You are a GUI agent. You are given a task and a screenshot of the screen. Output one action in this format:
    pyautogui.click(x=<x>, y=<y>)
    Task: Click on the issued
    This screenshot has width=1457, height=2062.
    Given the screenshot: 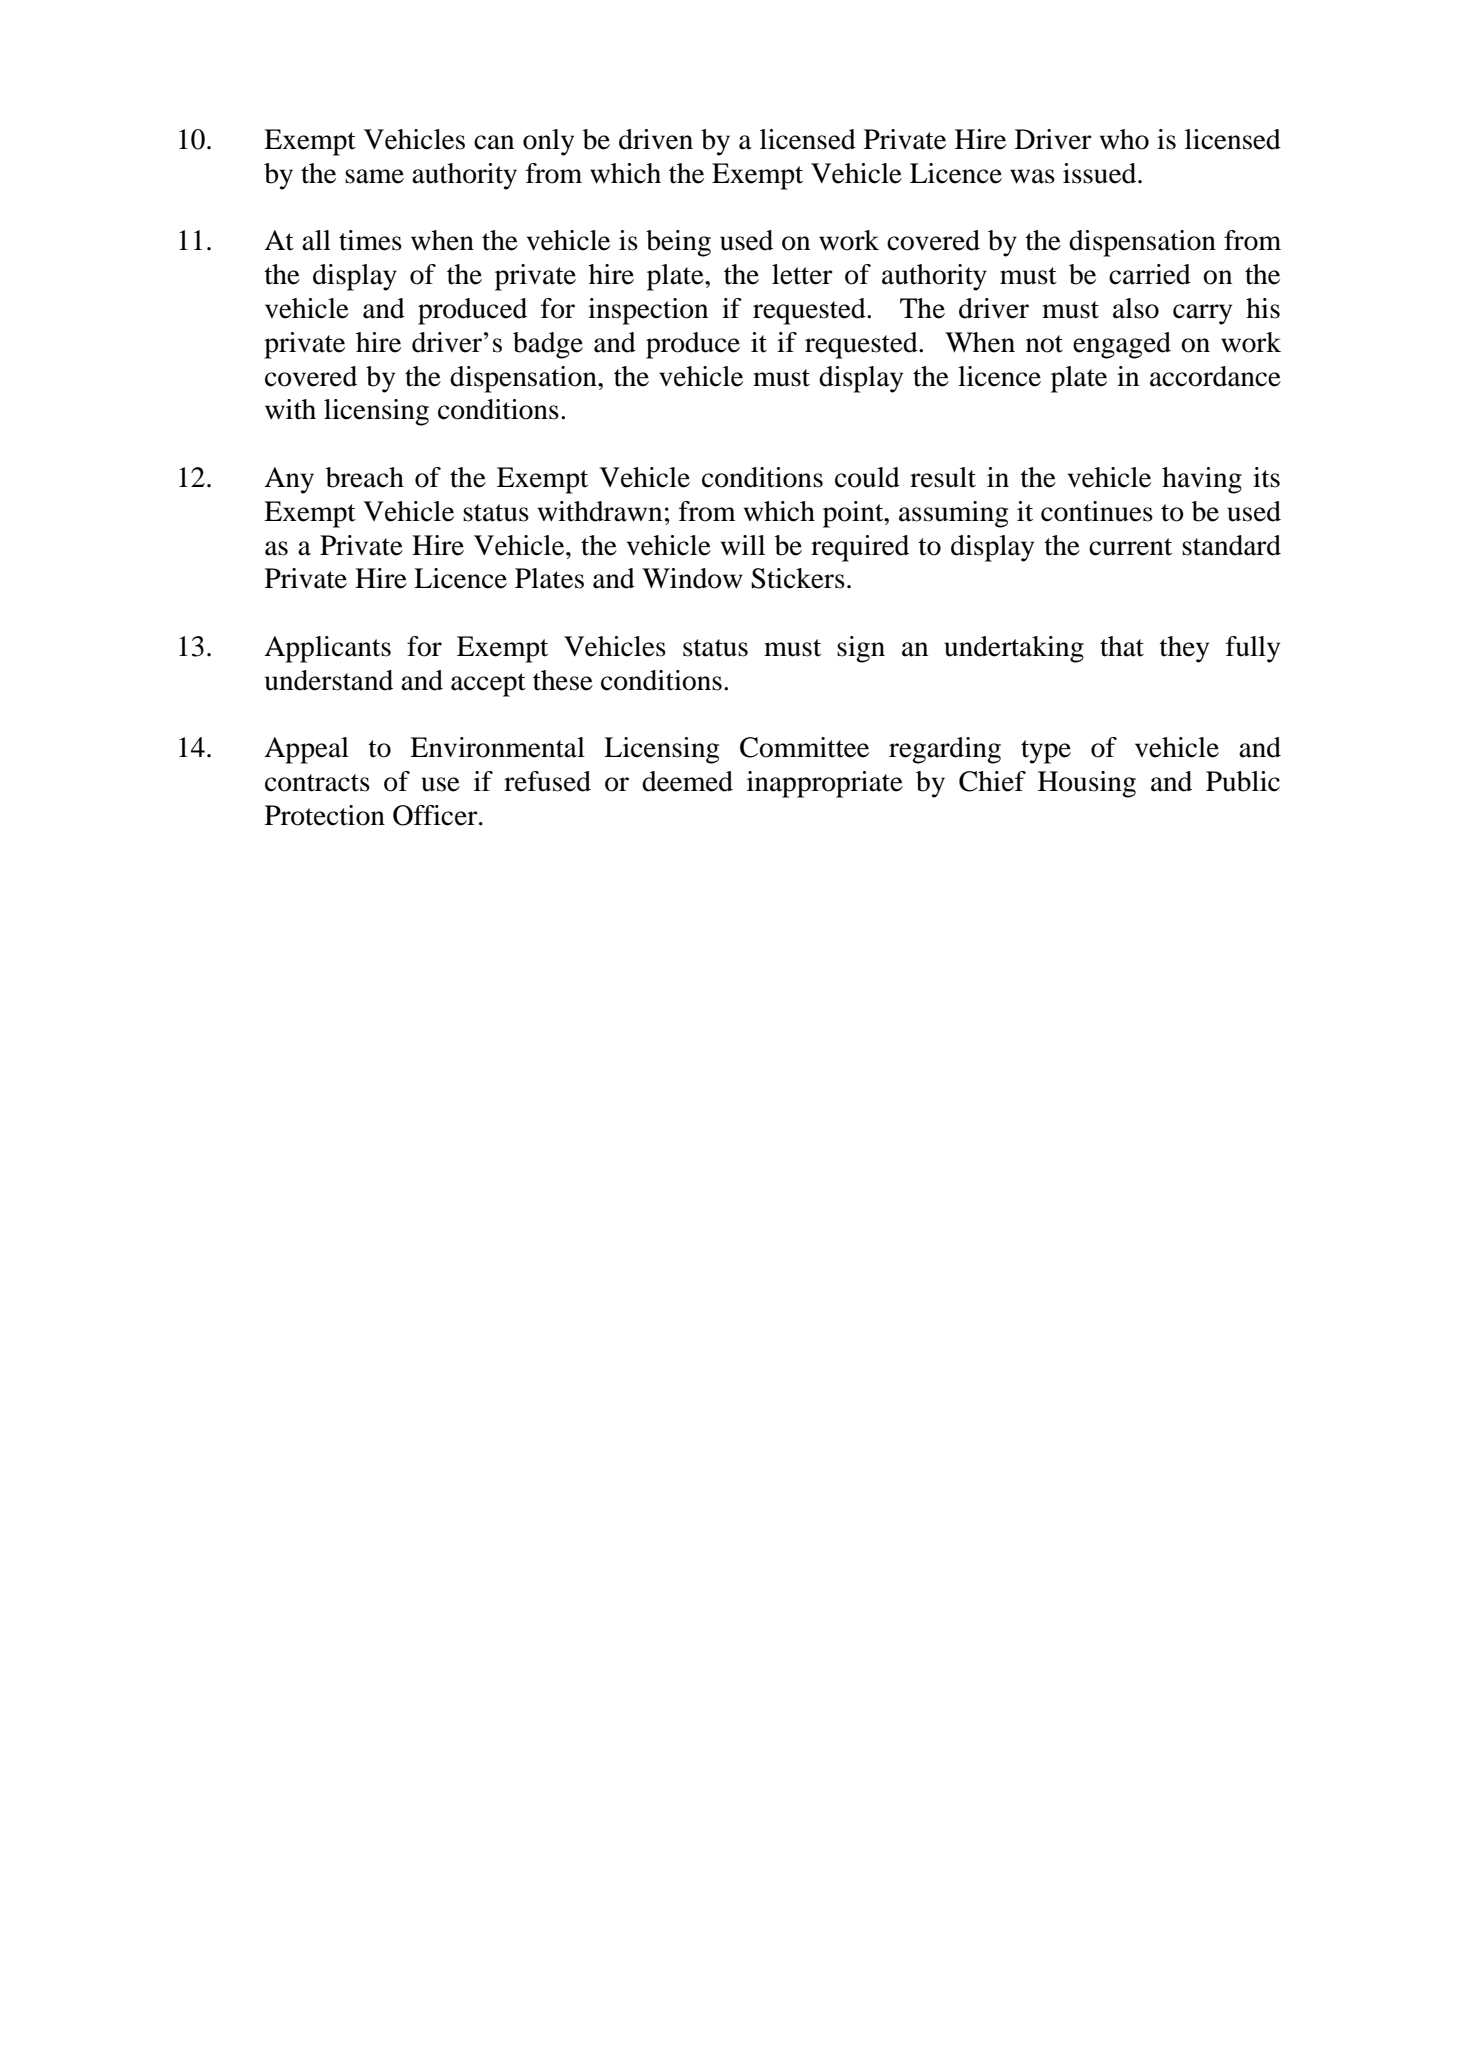 What is the action you would take?
    pyautogui.click(x=1101, y=173)
